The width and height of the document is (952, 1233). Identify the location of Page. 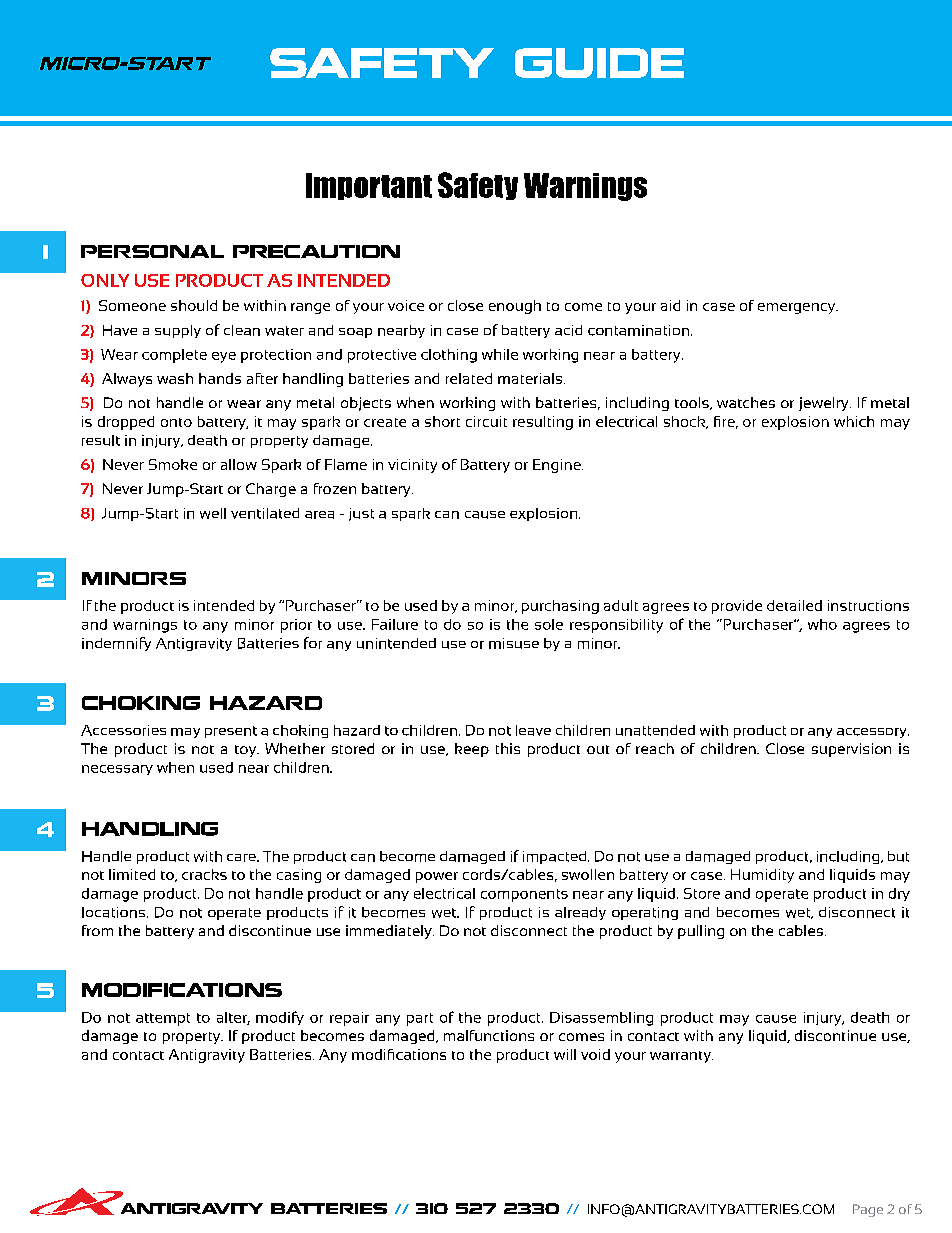
(868, 1210).
